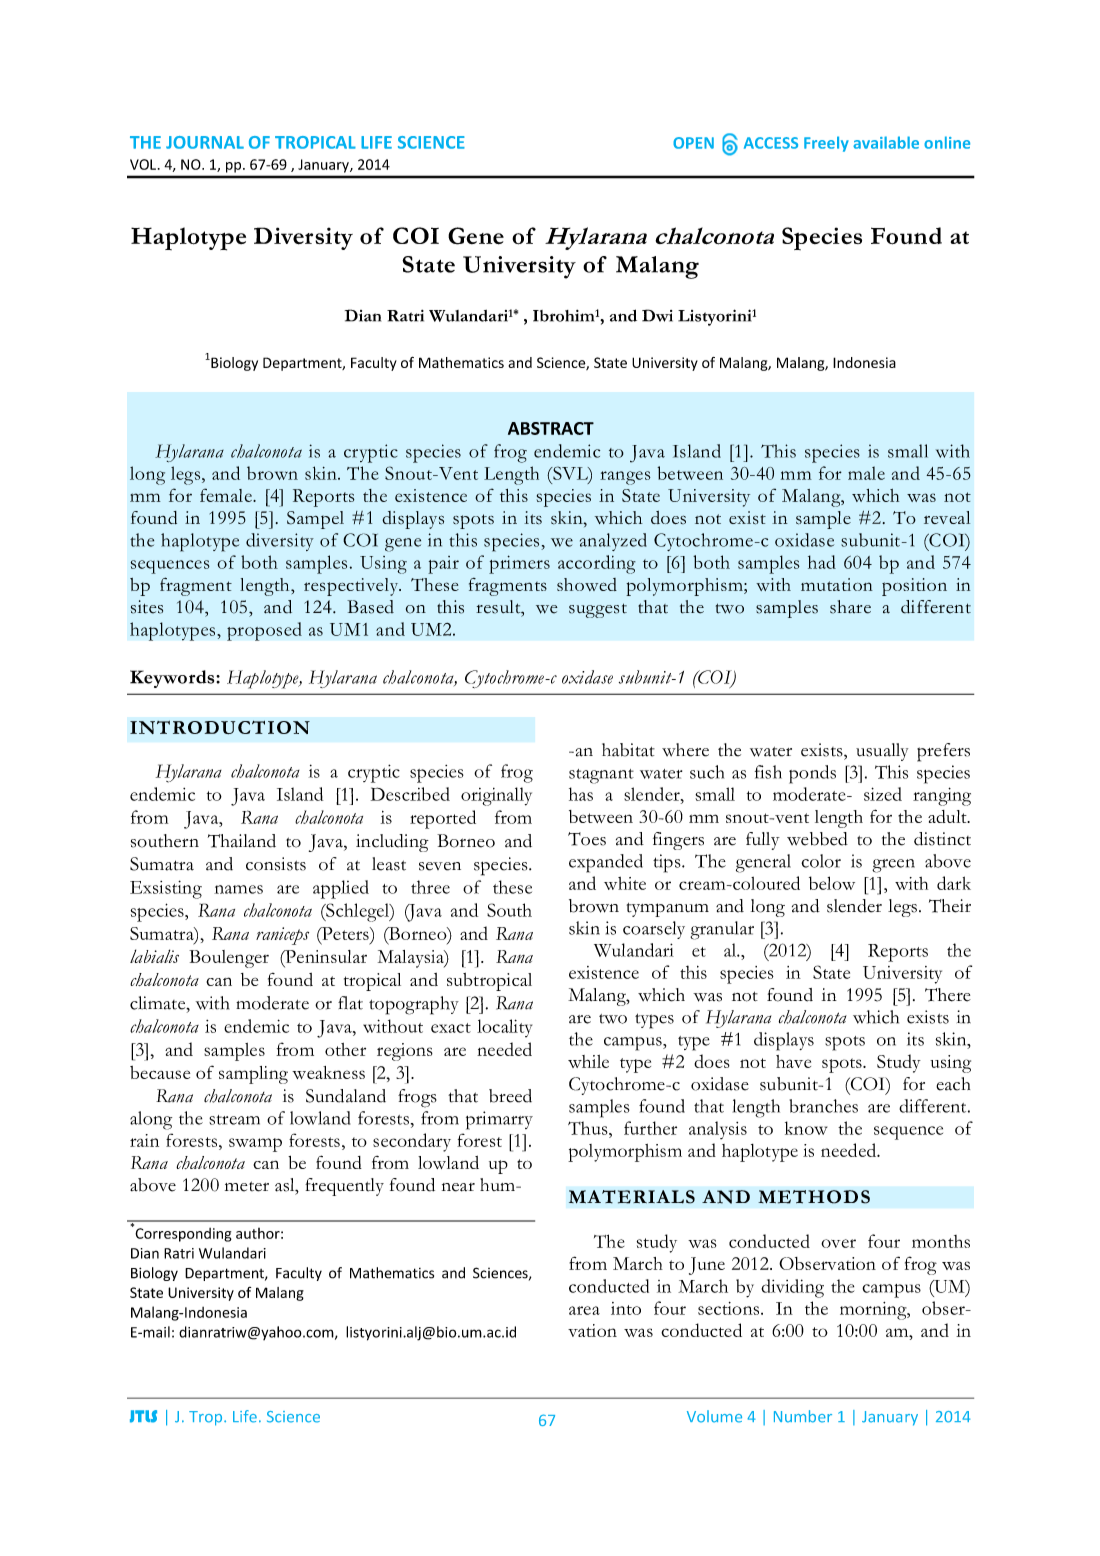 The image size is (1100, 1556). Describe the element at coordinates (826, 144) in the screenshot. I see `Freely` at that location.
